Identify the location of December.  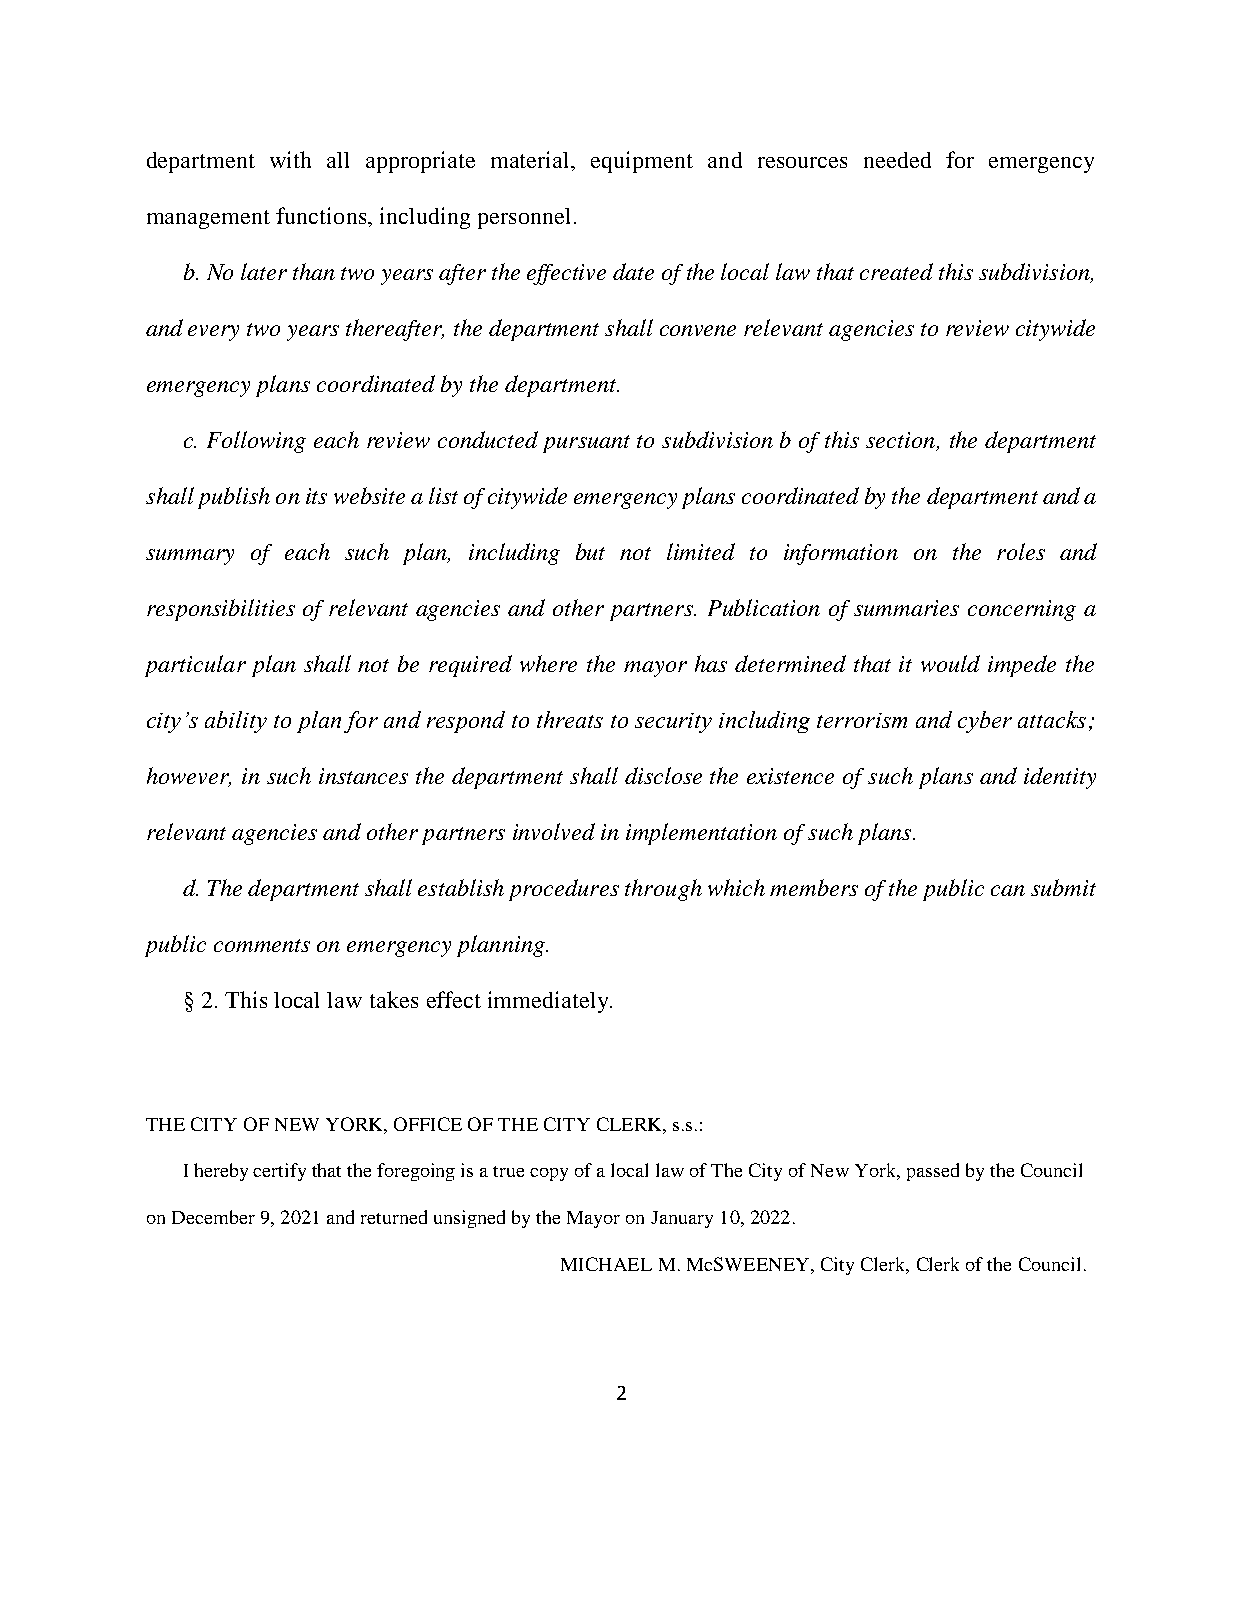
(213, 1217).
